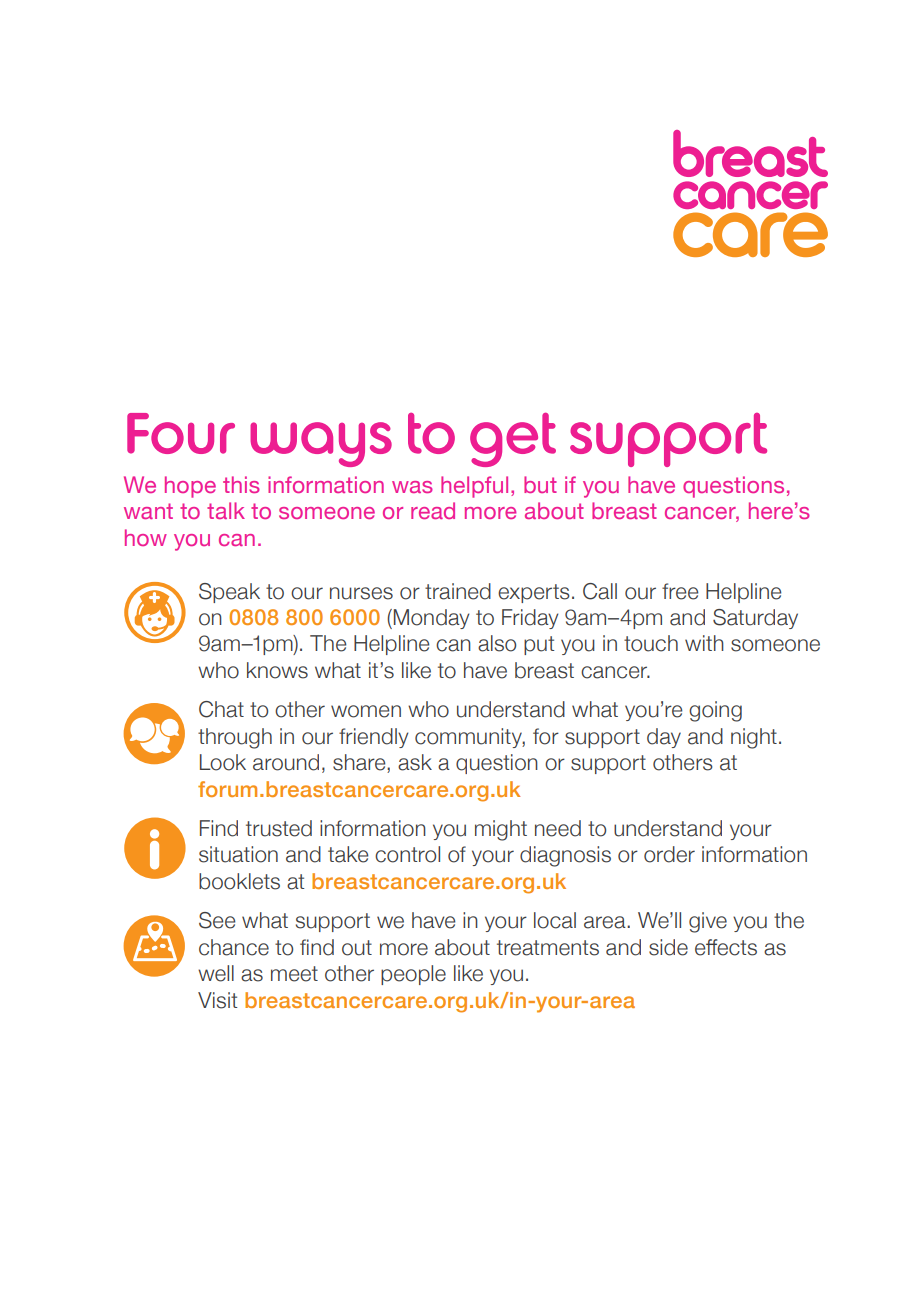 This screenshot has height=1311, width=924. Describe the element at coordinates (216, 973) in the screenshot. I see `well` at that location.
